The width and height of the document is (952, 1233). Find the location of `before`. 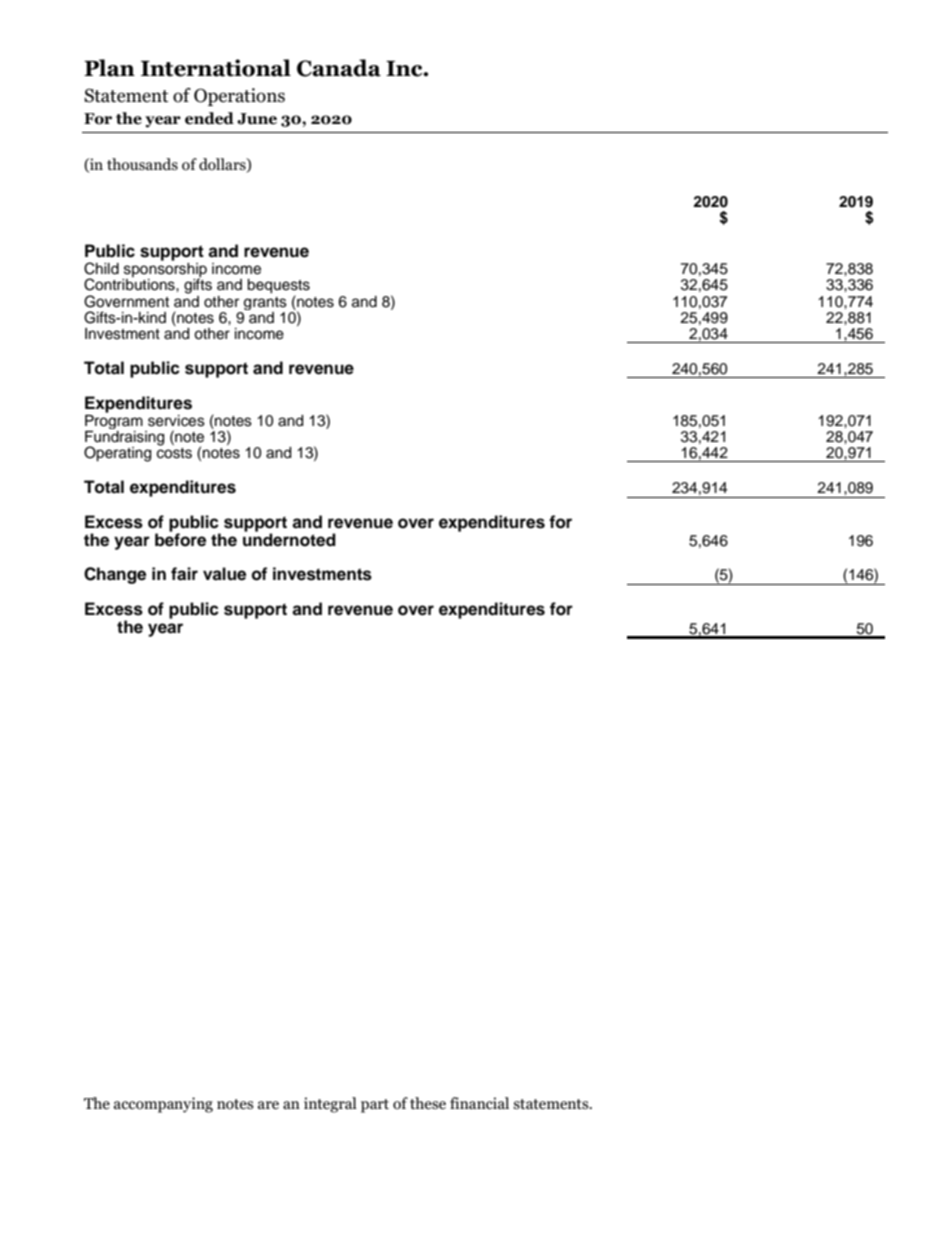

before is located at coordinates (180, 539).
